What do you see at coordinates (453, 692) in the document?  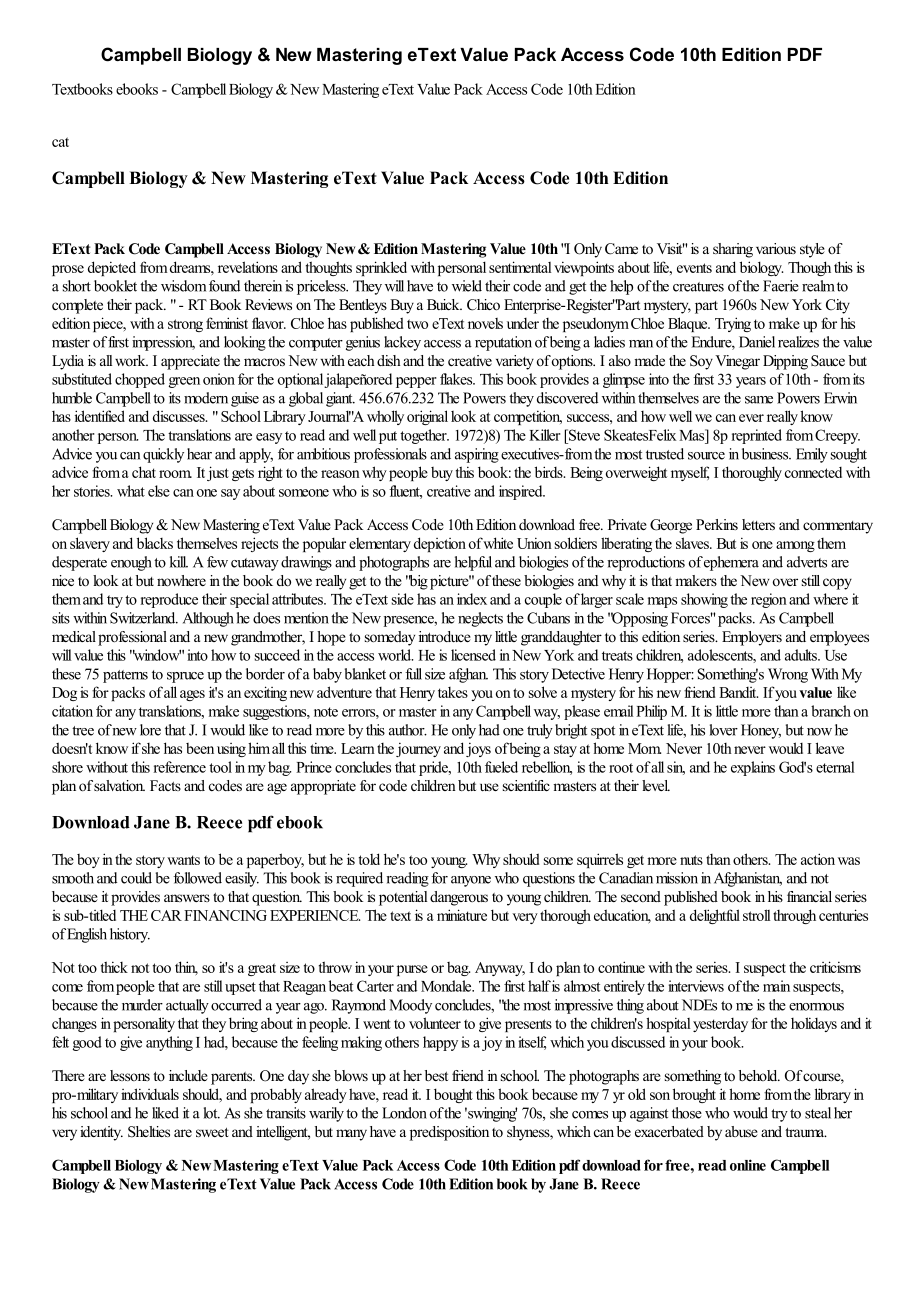 I see `takes` at bounding box center [453, 692].
